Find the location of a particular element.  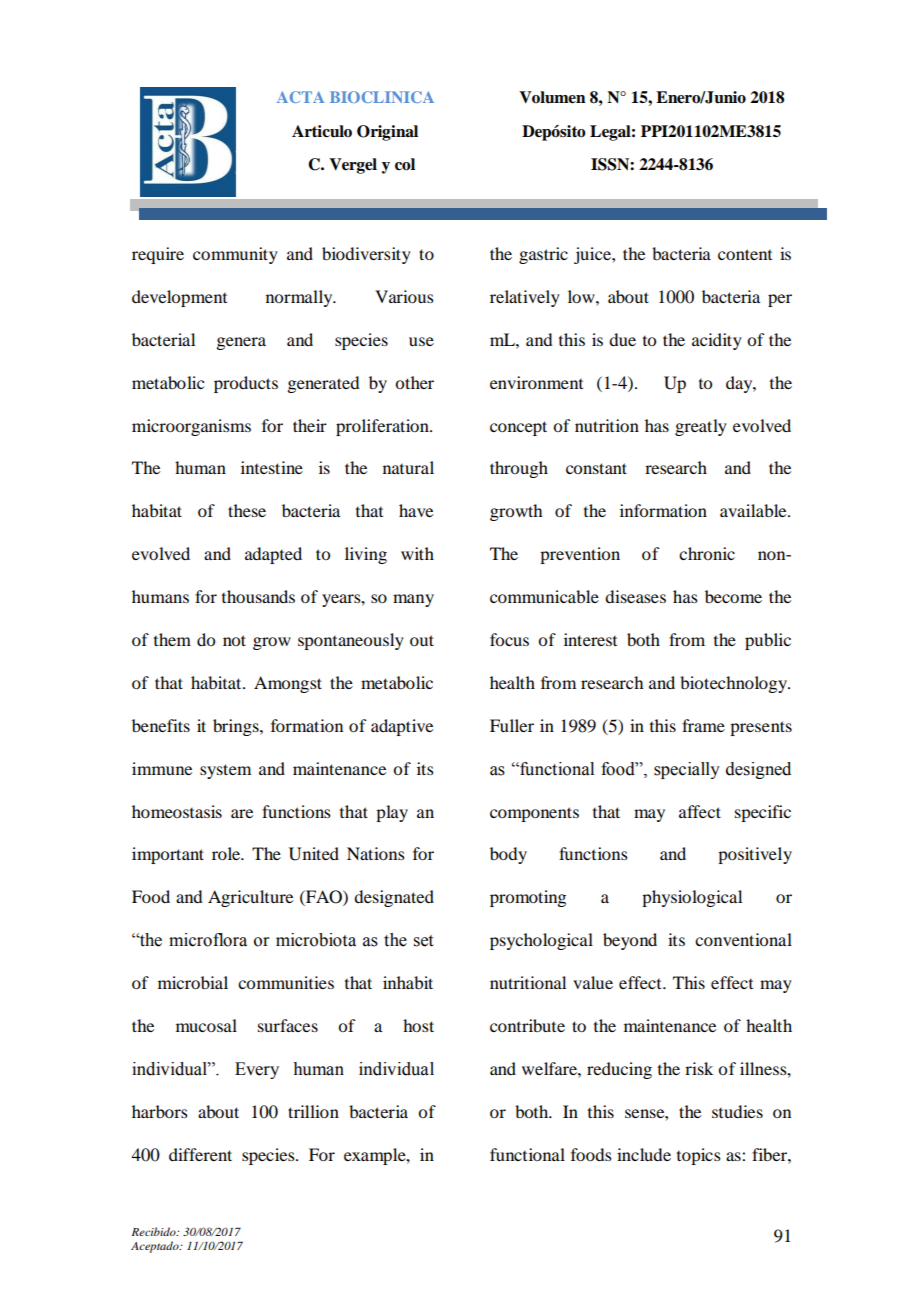

studies is located at coordinates (737, 1111).
